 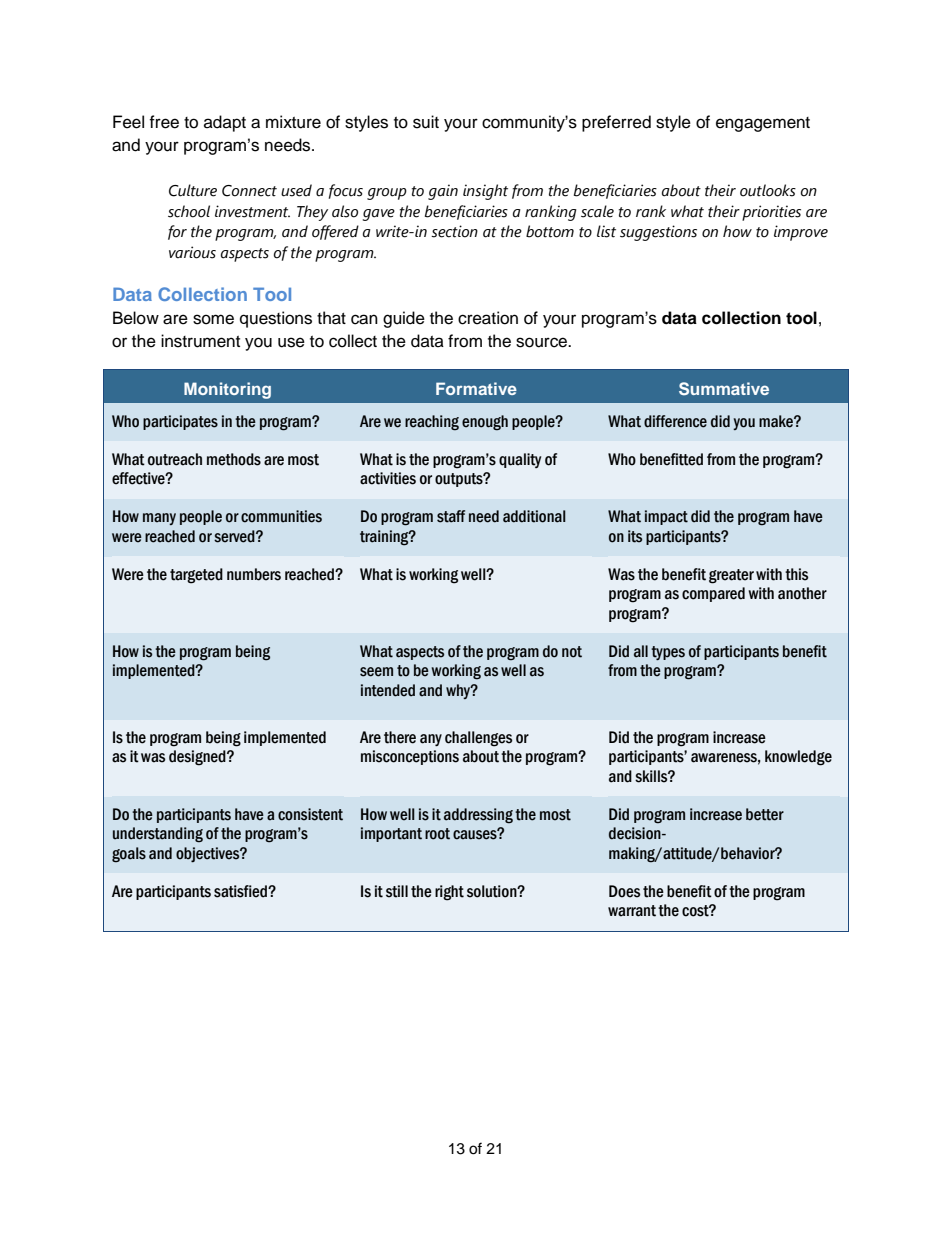 What do you see at coordinates (241, 891) in the screenshot?
I see `satisfied` at bounding box center [241, 891].
